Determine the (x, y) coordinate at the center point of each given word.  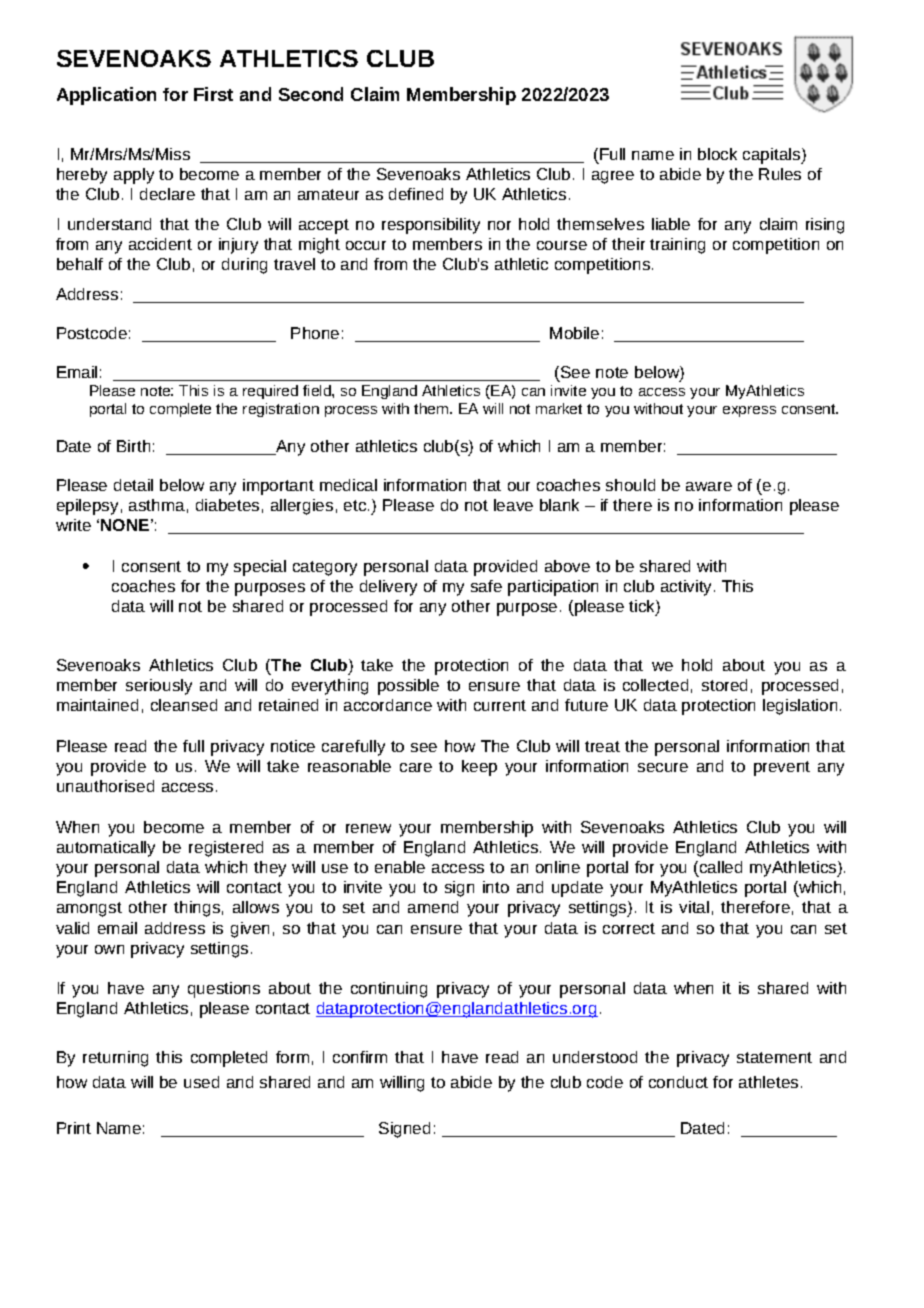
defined (416, 194)
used (201, 1082)
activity (688, 588)
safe (486, 586)
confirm (360, 1057)
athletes (768, 1082)
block (717, 154)
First (213, 94)
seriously (159, 687)
